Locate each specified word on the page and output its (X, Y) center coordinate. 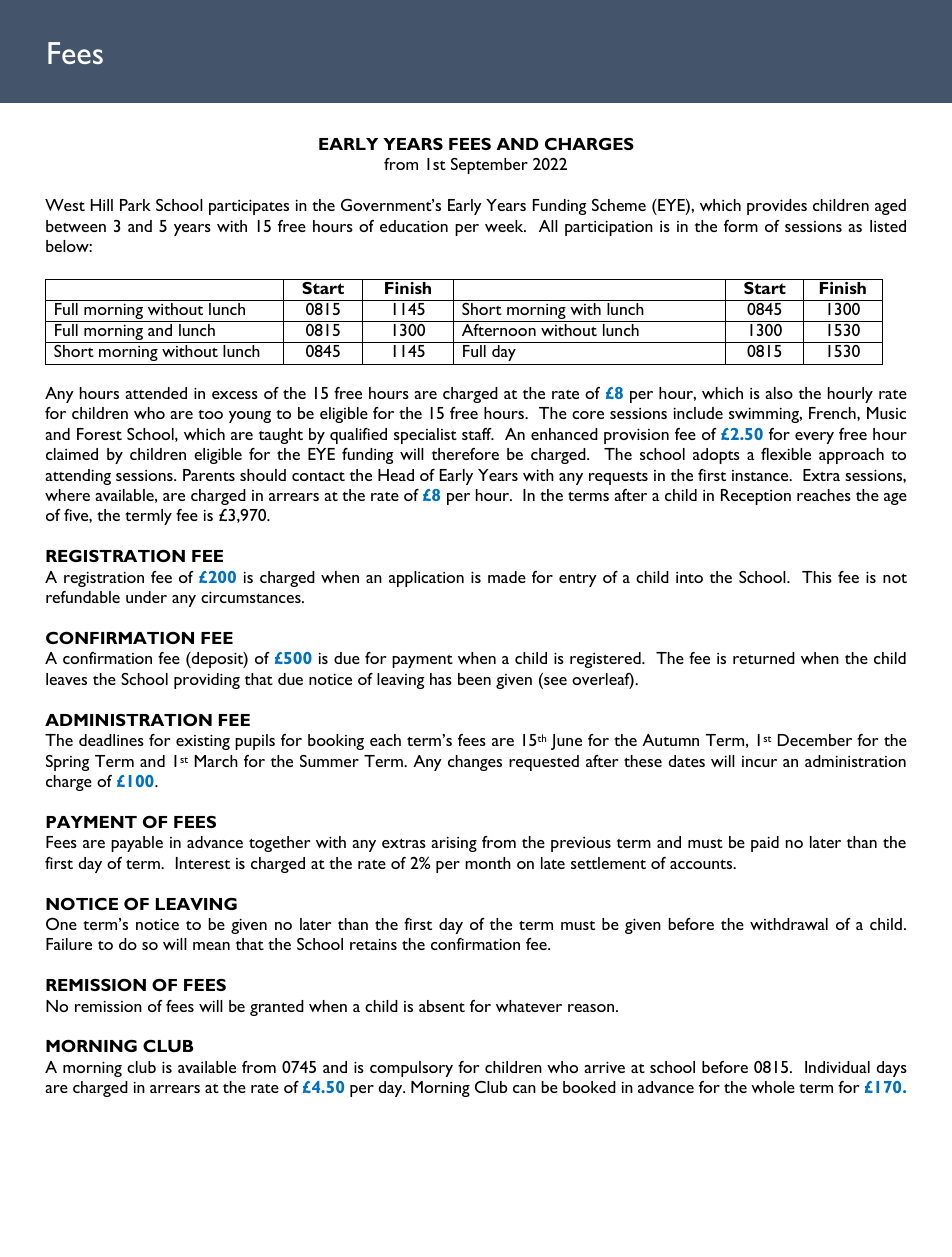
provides (777, 207)
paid (765, 844)
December (815, 740)
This (817, 577)
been (474, 679)
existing (203, 742)
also (779, 393)
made (507, 577)
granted (277, 1008)
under (146, 597)
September (489, 166)
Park (135, 205)
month (488, 863)
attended (156, 393)
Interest (203, 863)
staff (478, 434)
